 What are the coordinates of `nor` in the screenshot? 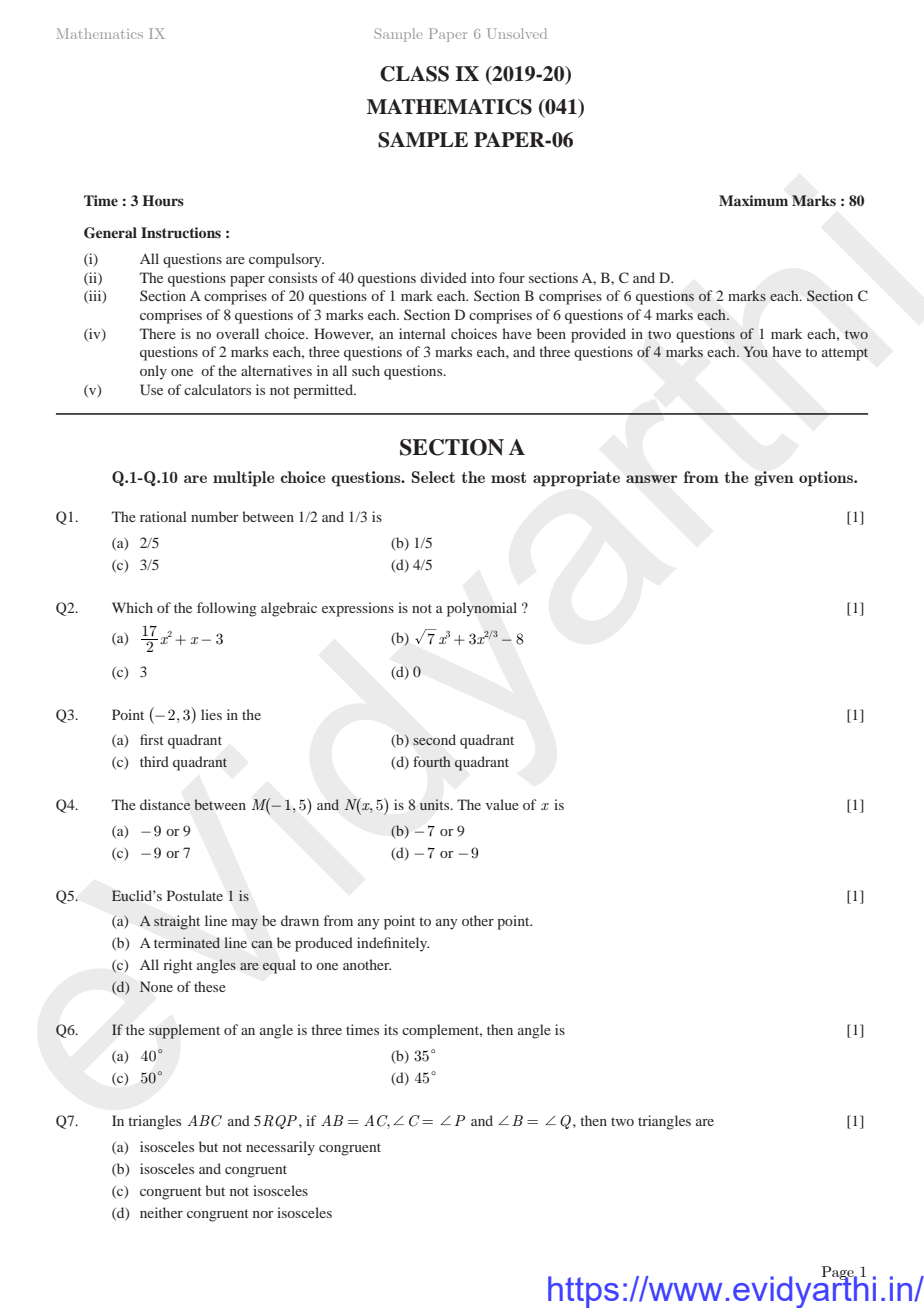 It's located at (263, 1214).
